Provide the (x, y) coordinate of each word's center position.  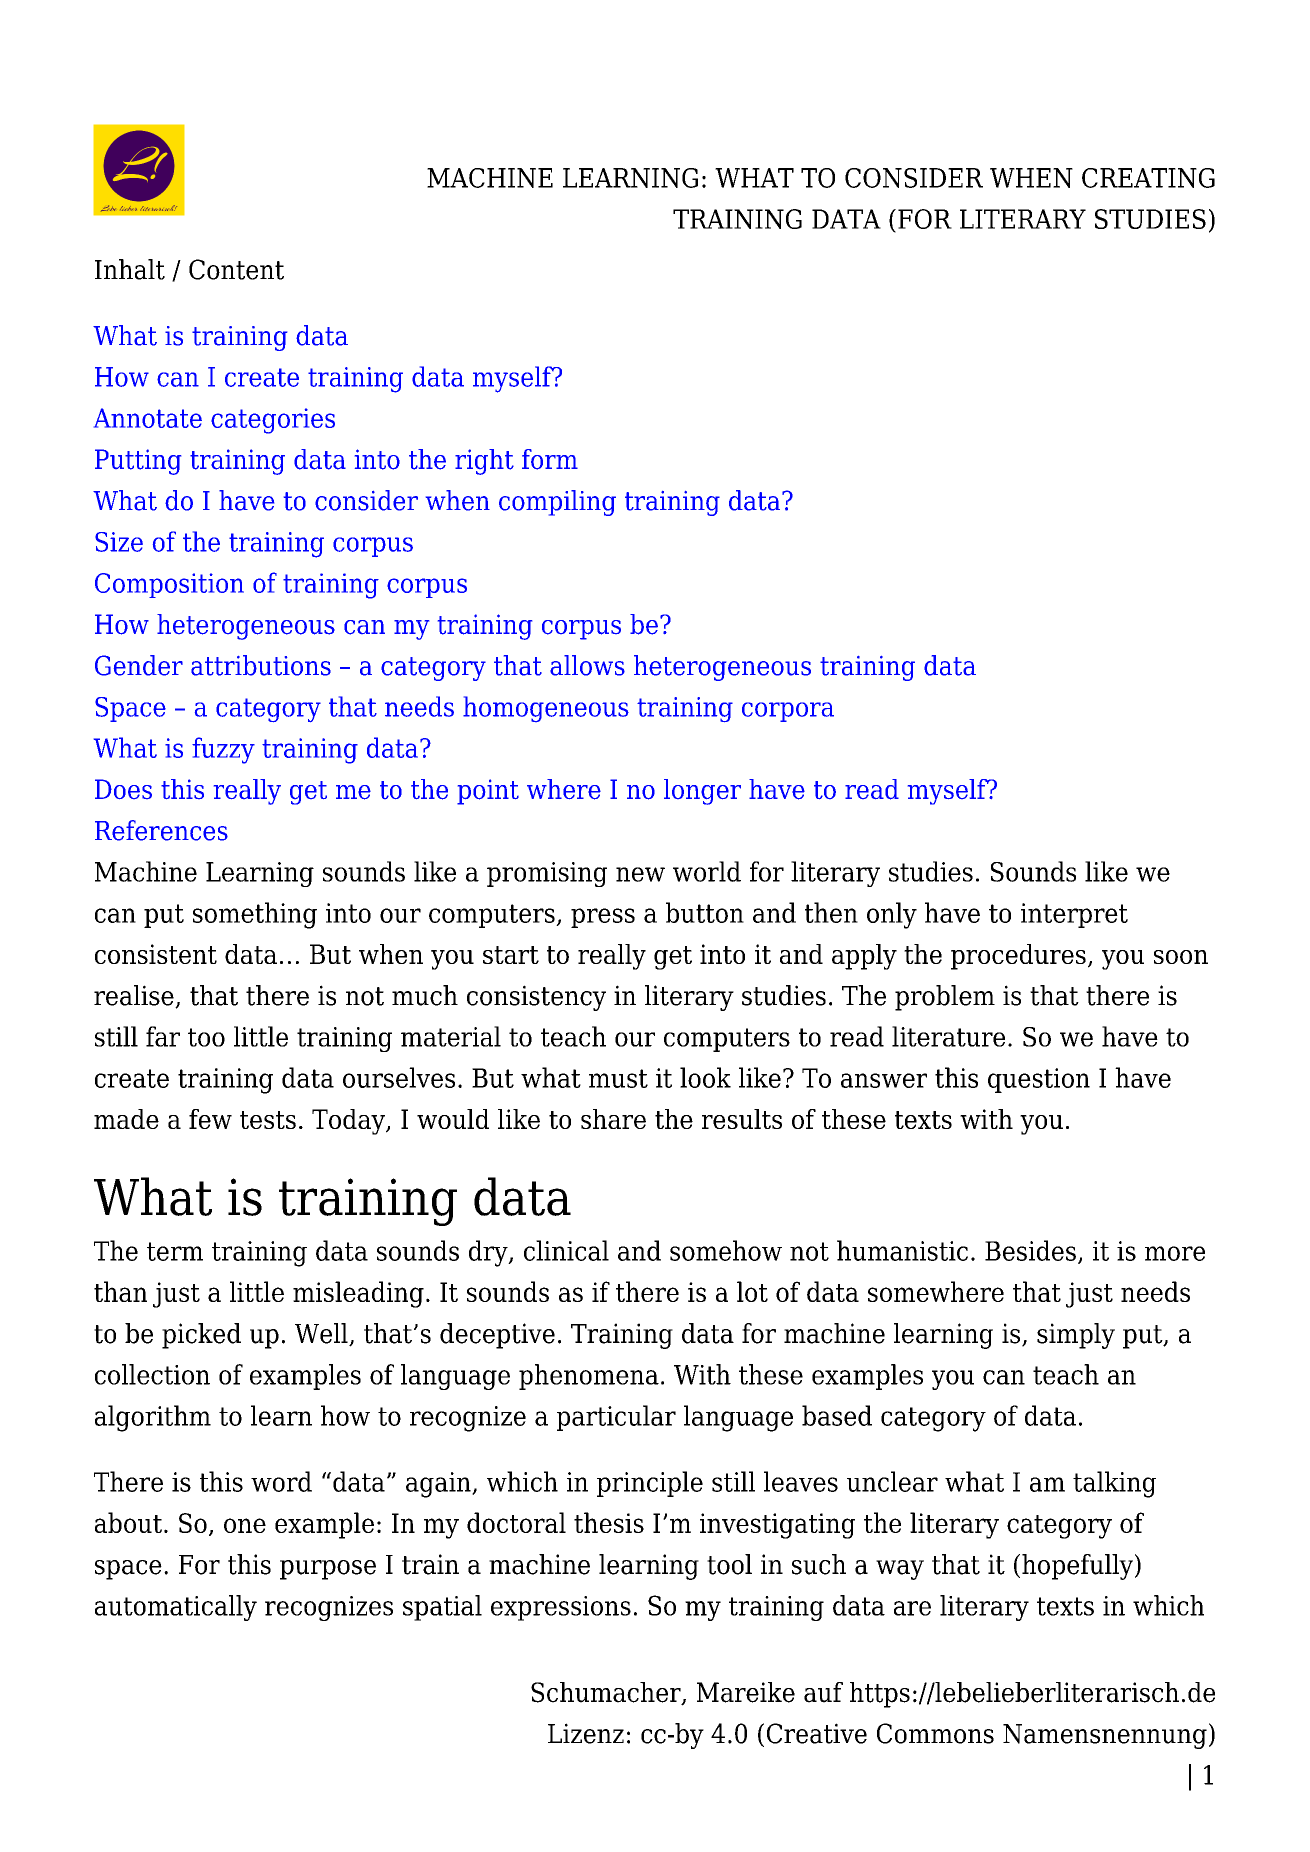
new (640, 874)
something (255, 915)
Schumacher (607, 1693)
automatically (176, 1608)
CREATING (1148, 178)
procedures (1018, 957)
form (550, 459)
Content (236, 269)
